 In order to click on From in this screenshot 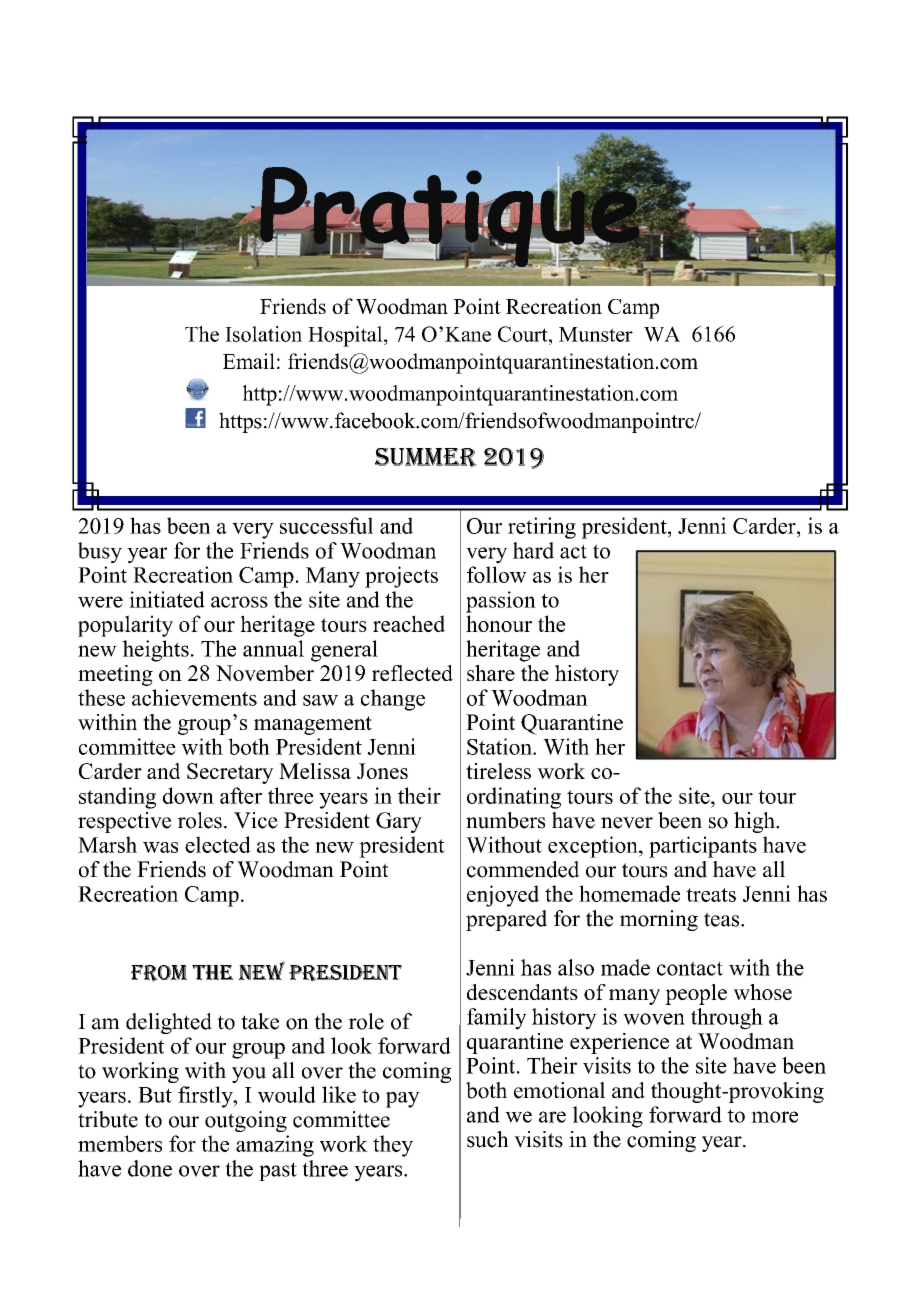, I will do `click(159, 973)`.
